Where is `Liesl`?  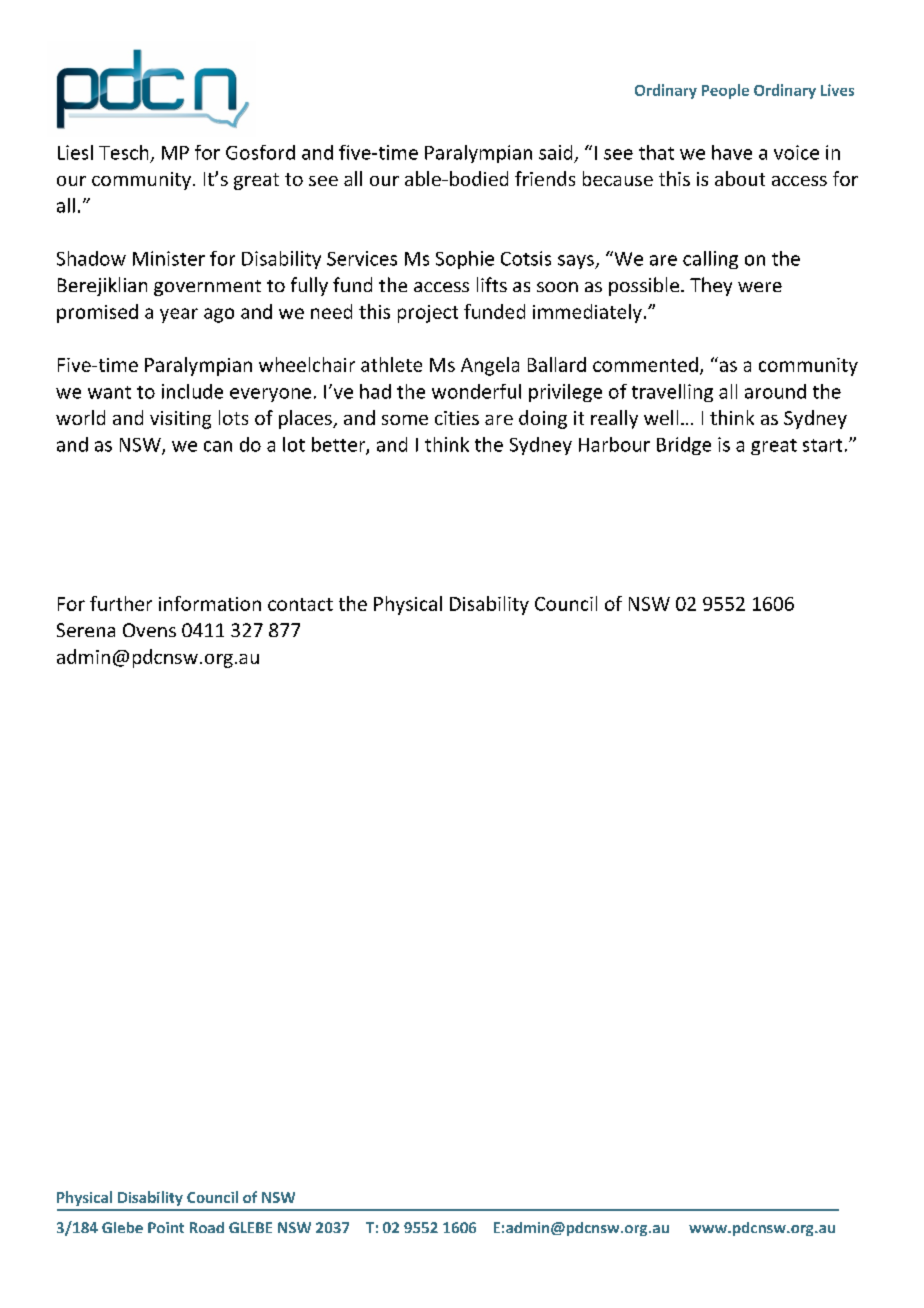 Liesl is located at coordinates (75, 152).
